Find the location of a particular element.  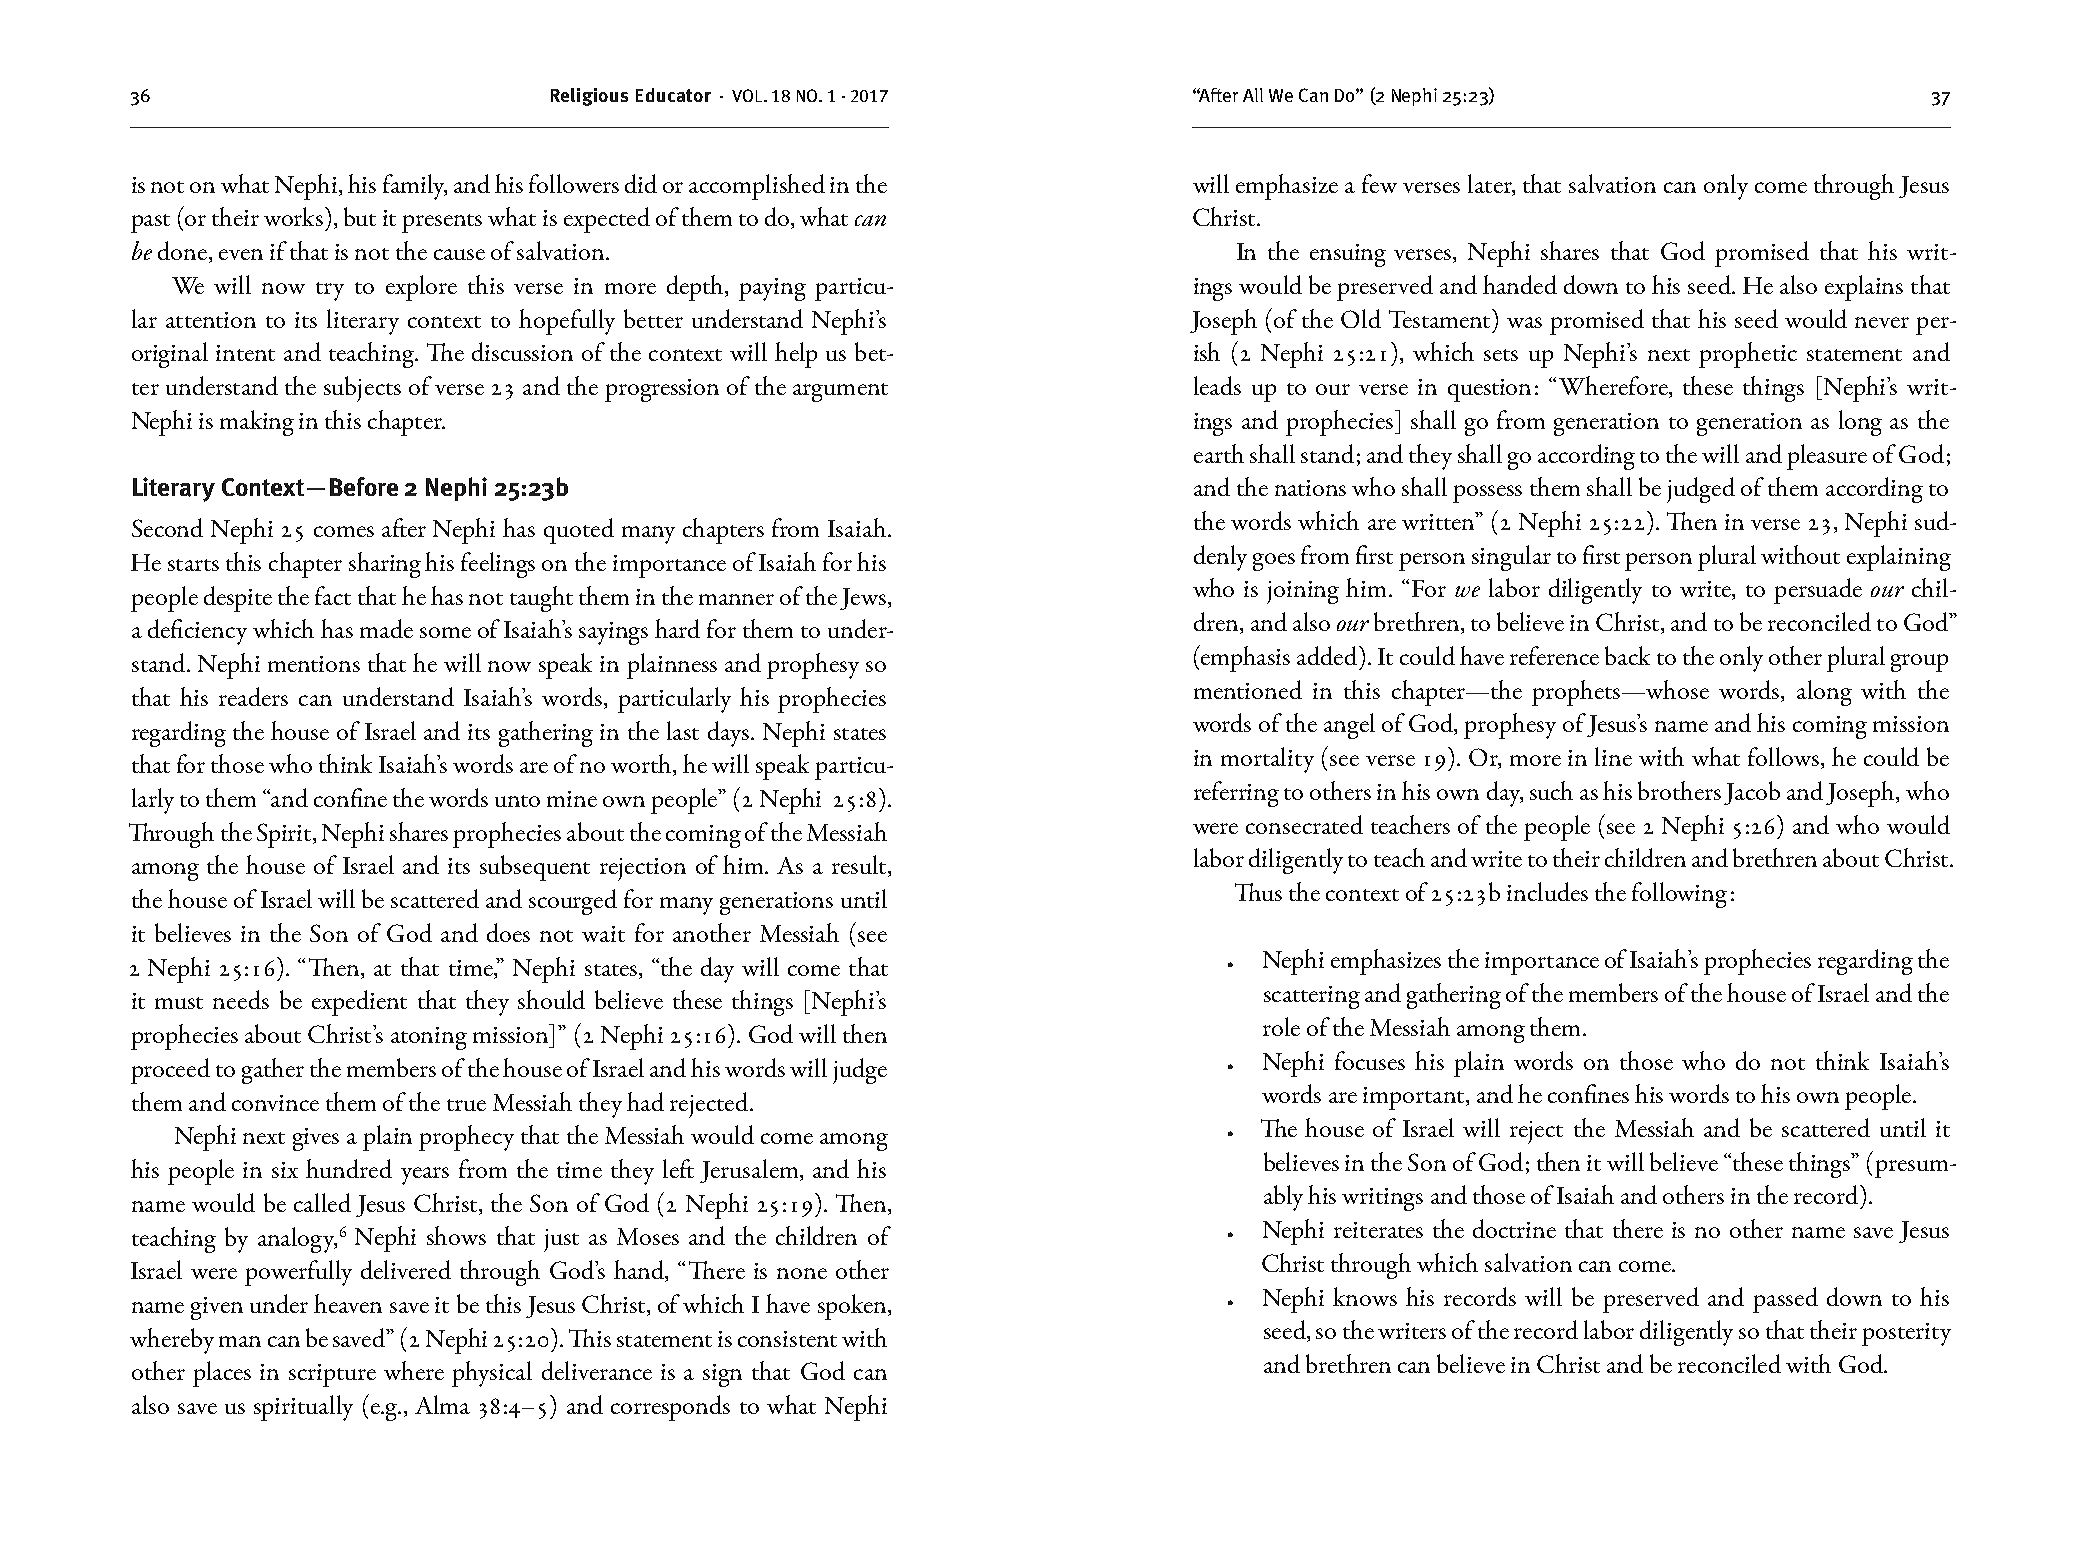

expedient is located at coordinates (359, 1003).
